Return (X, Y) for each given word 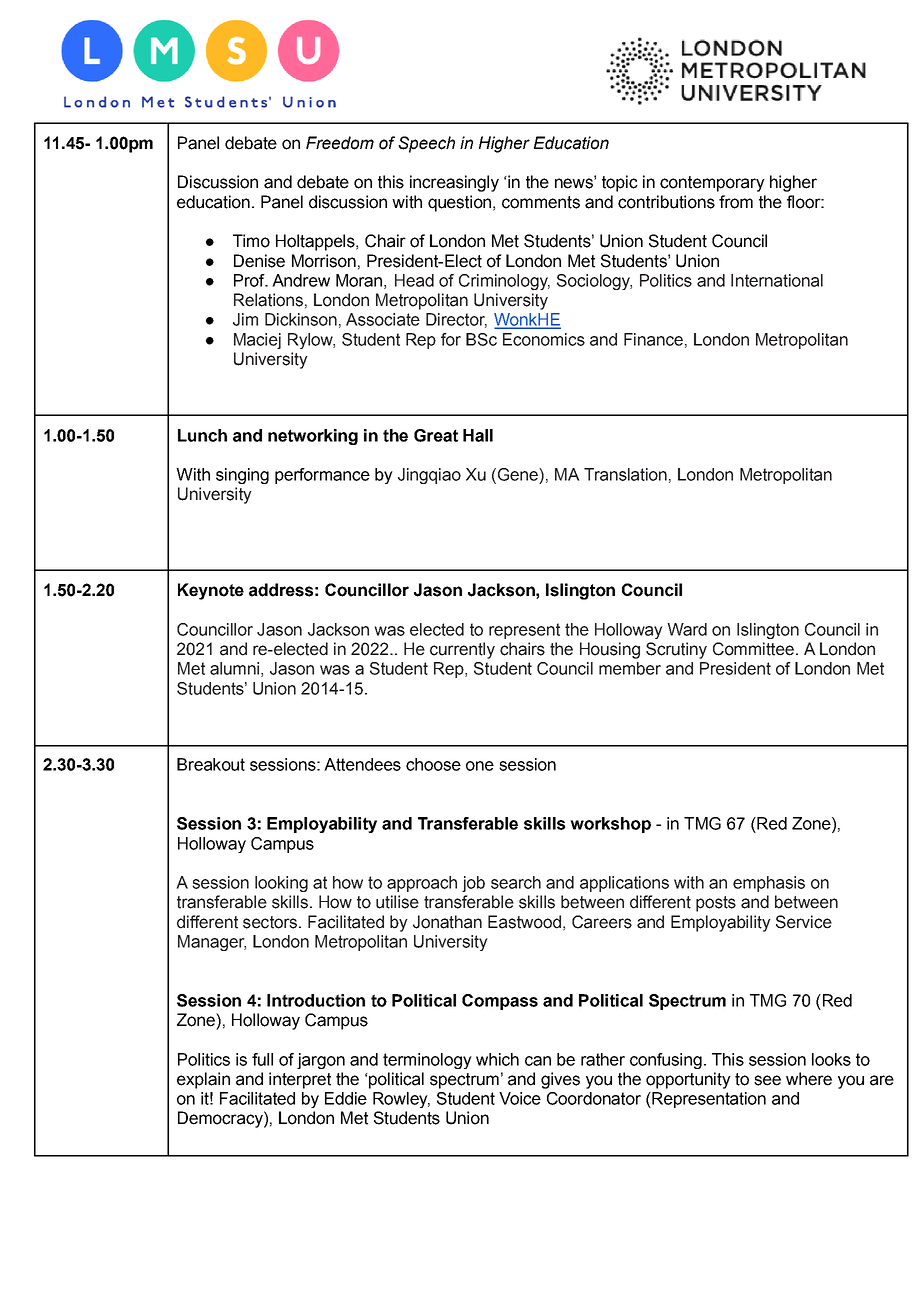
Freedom (340, 143)
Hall (478, 435)
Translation (625, 474)
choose (433, 764)
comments (541, 202)
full (262, 1059)
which (497, 1059)
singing (242, 476)
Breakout (211, 764)
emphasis (769, 884)
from (736, 202)
